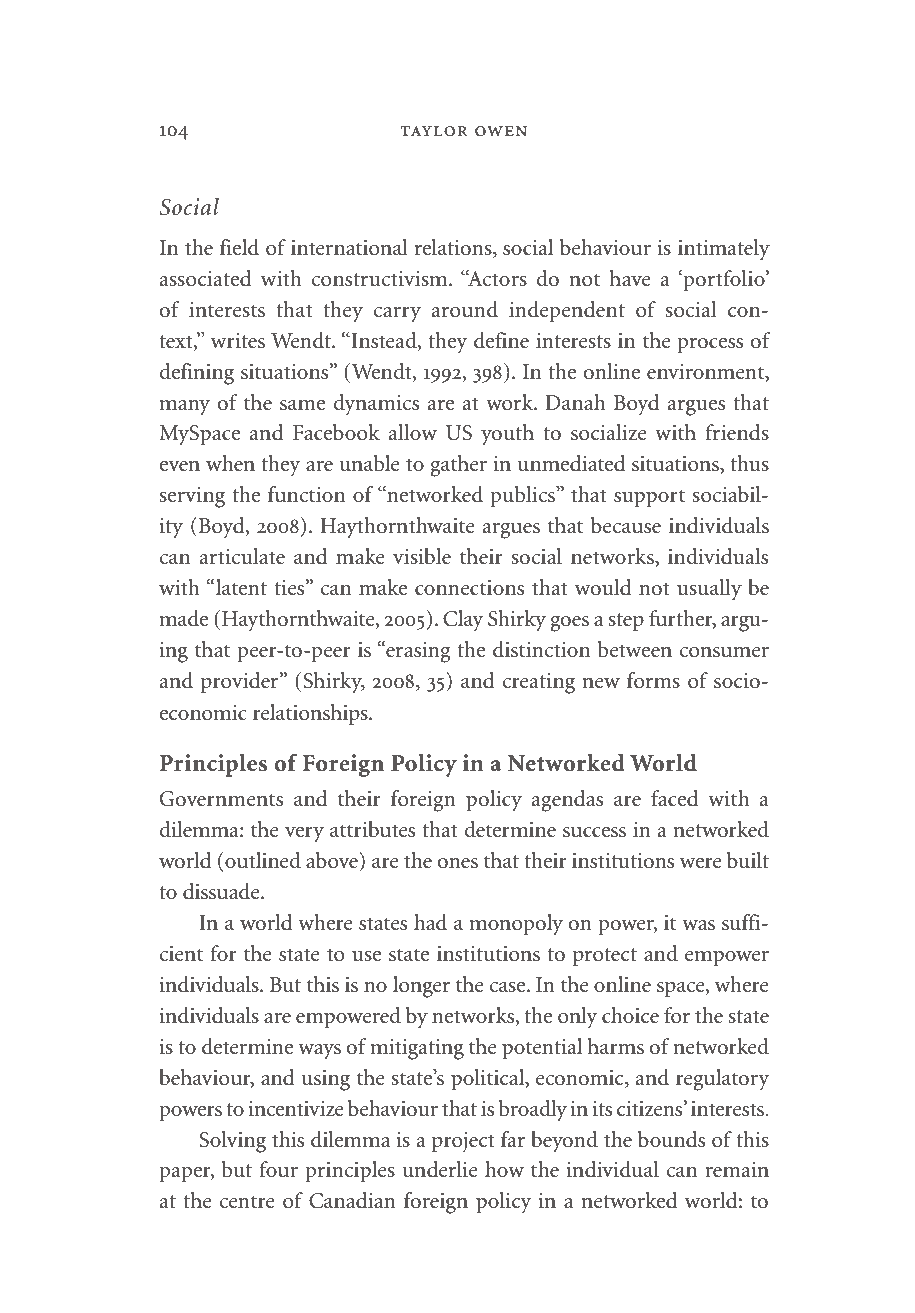 The width and height of the page is (915, 1313). Describe the element at coordinates (671, 1139) in the page. I see `bounds` at that location.
